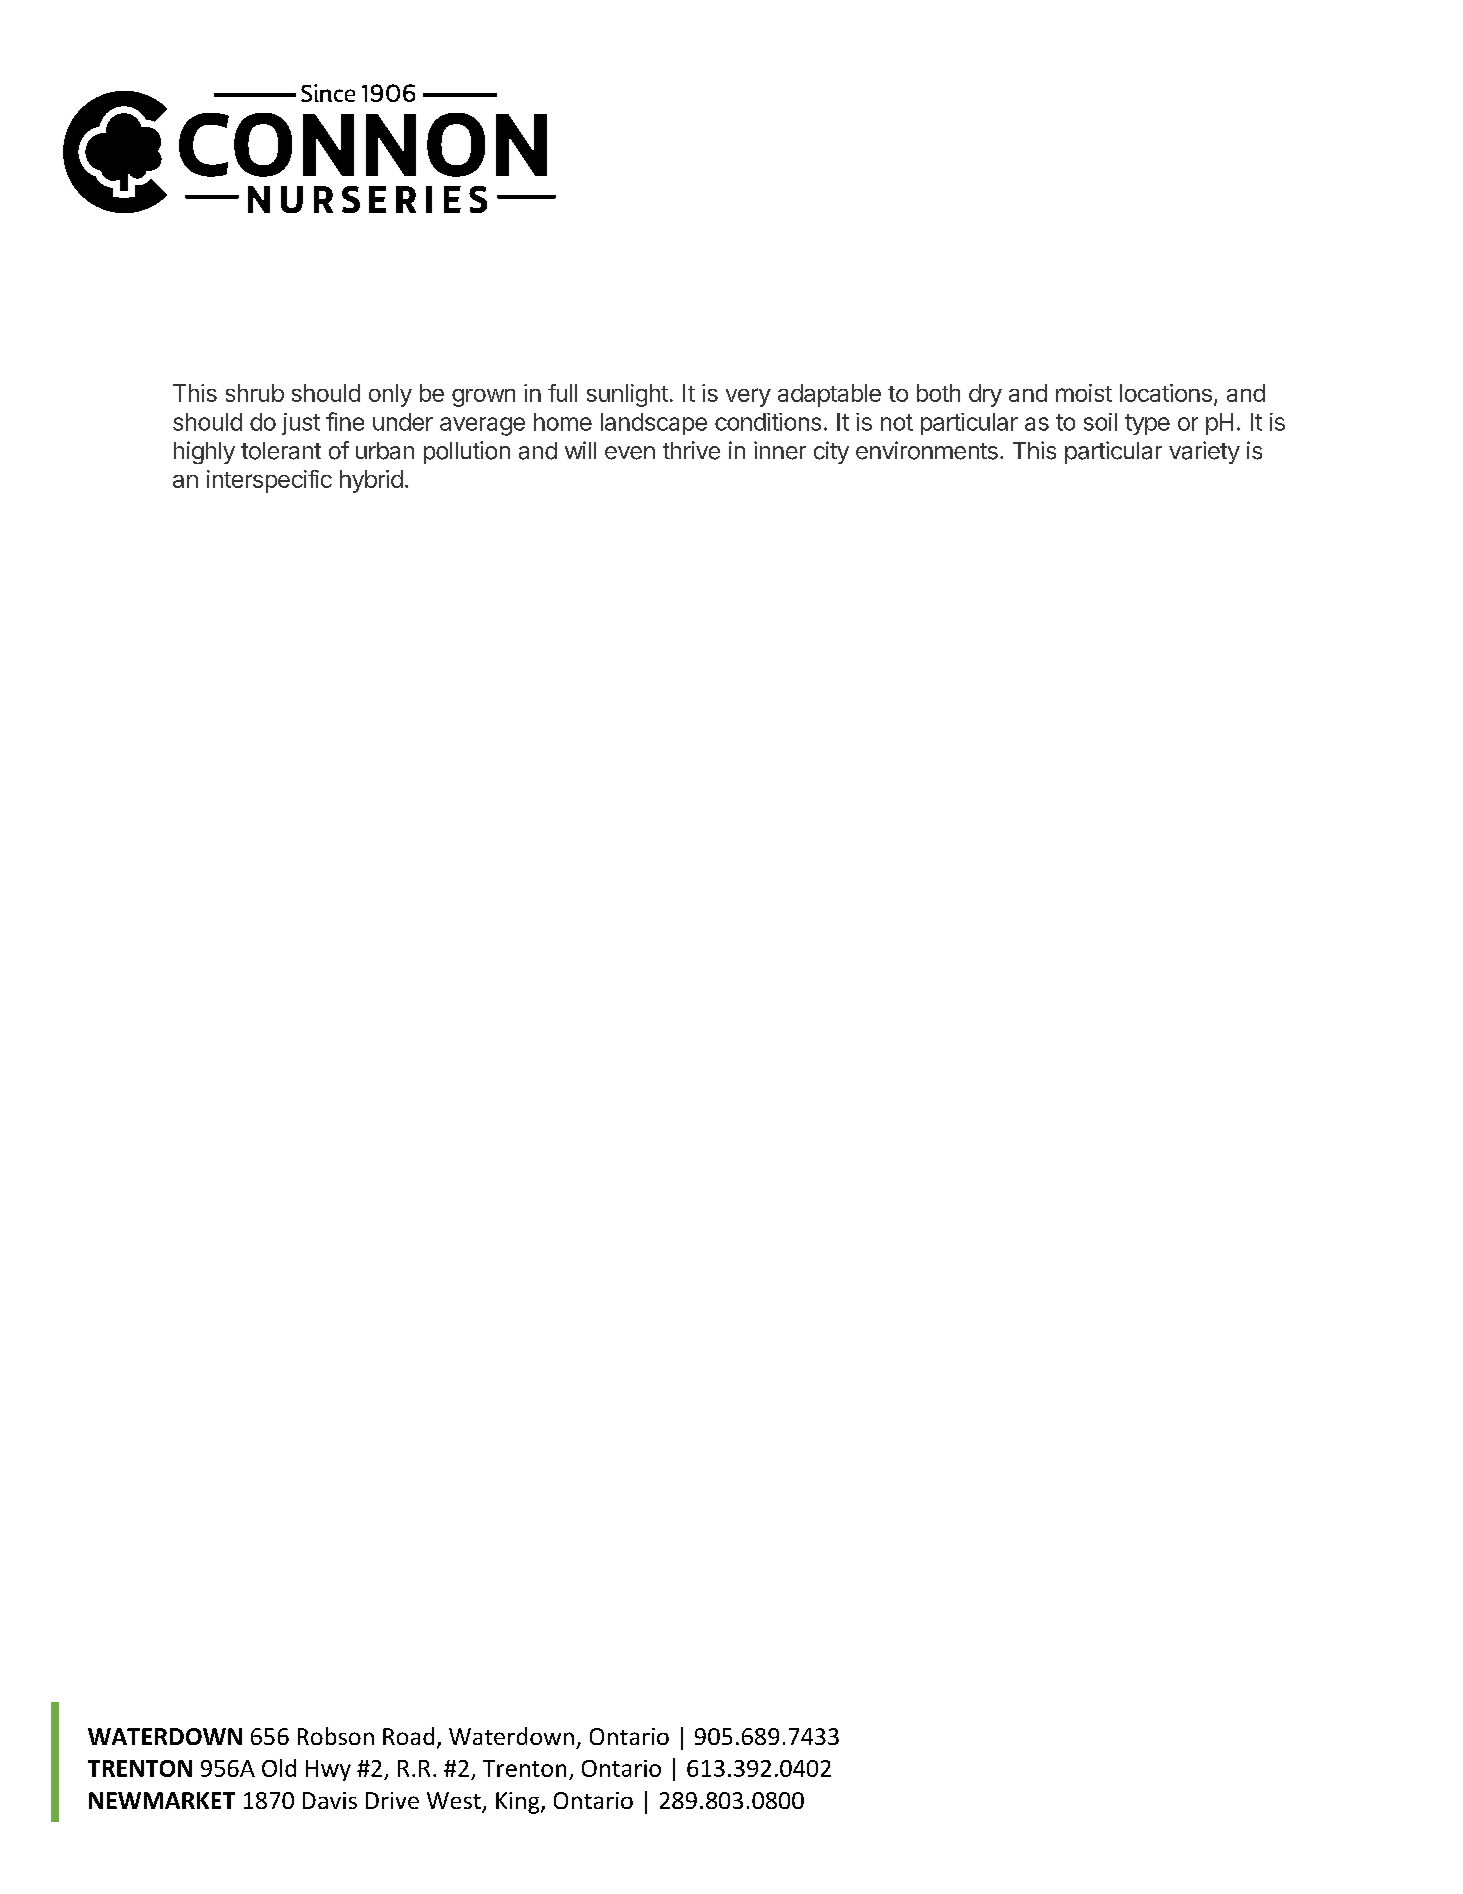  What do you see at coordinates (408, 1736) in the screenshot?
I see `Road` at bounding box center [408, 1736].
